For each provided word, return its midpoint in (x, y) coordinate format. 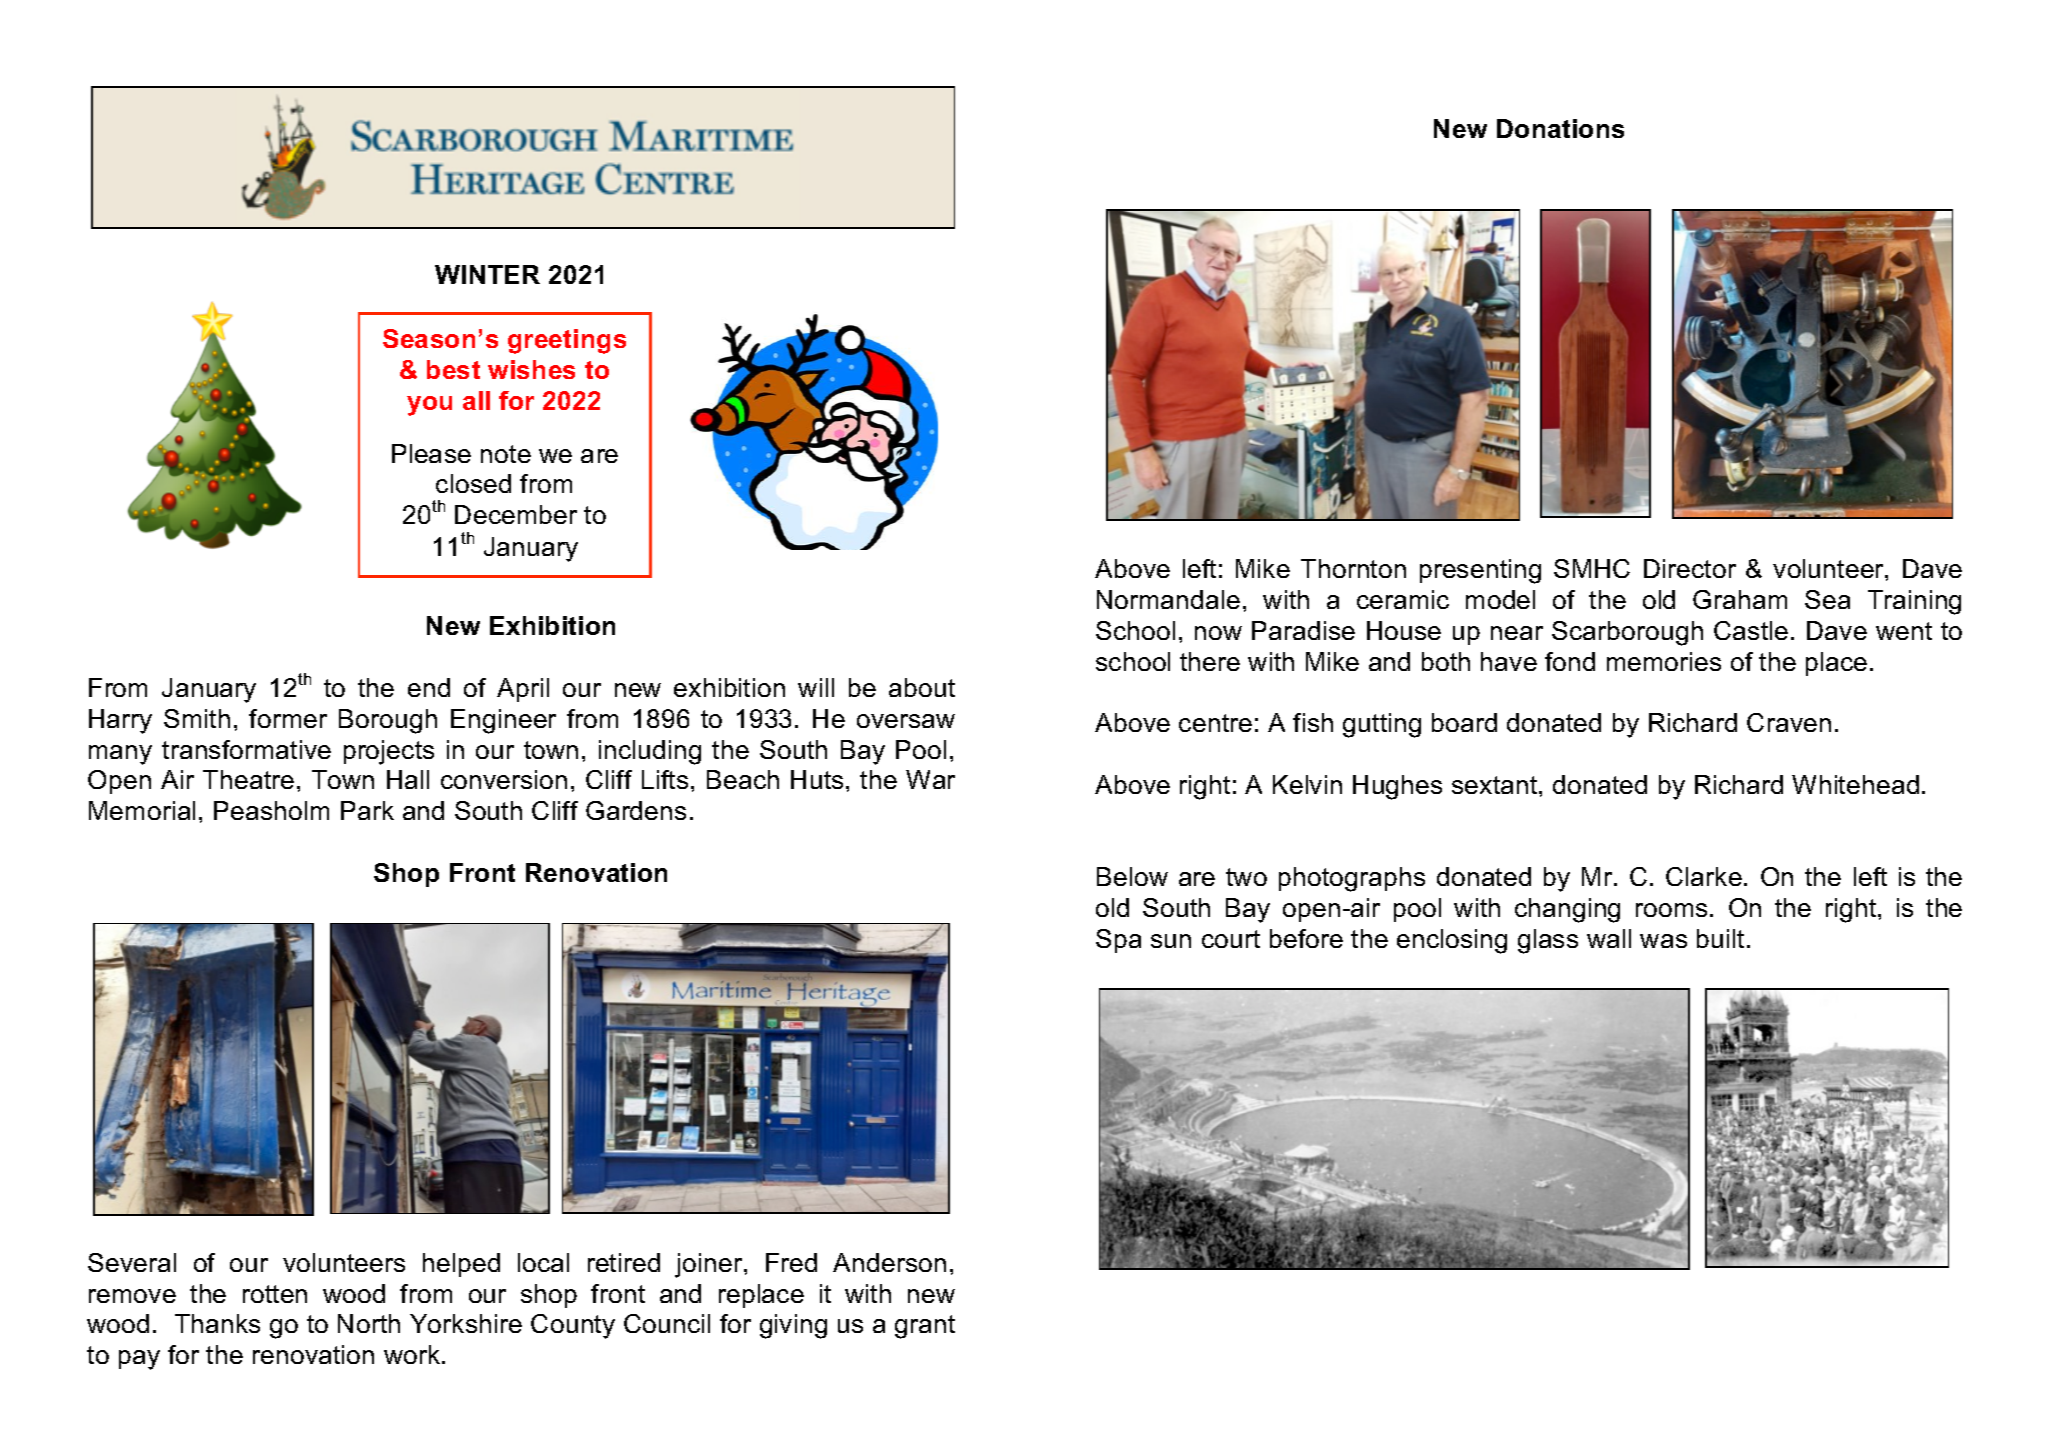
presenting (1480, 571)
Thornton (1353, 568)
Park (367, 810)
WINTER (487, 274)
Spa (1118, 941)
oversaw (906, 721)
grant (925, 1327)
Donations (1560, 128)
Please (431, 453)
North (369, 1323)
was (1663, 941)
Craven (1789, 722)
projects (389, 752)
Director (1690, 568)
